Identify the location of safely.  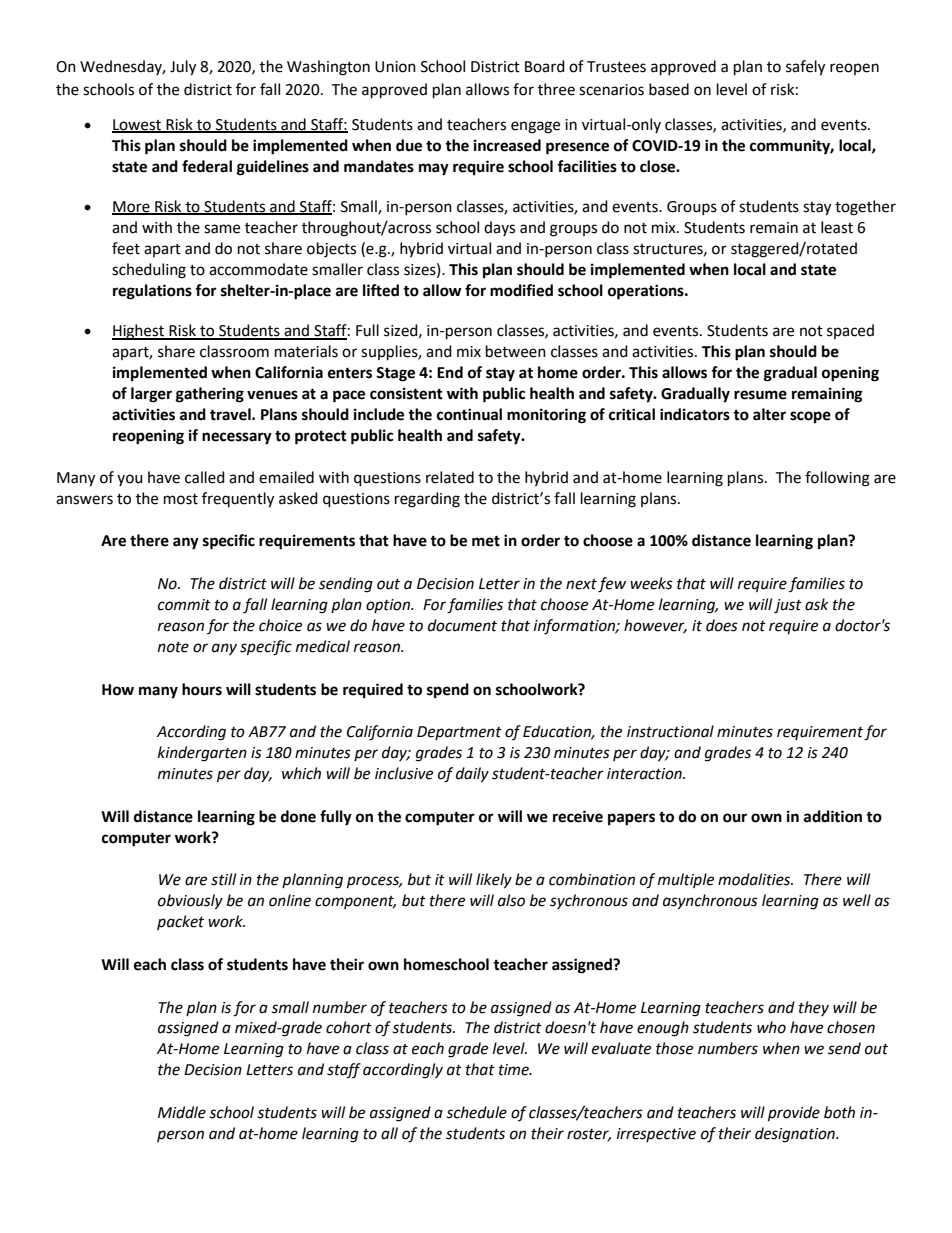
(805, 68).
